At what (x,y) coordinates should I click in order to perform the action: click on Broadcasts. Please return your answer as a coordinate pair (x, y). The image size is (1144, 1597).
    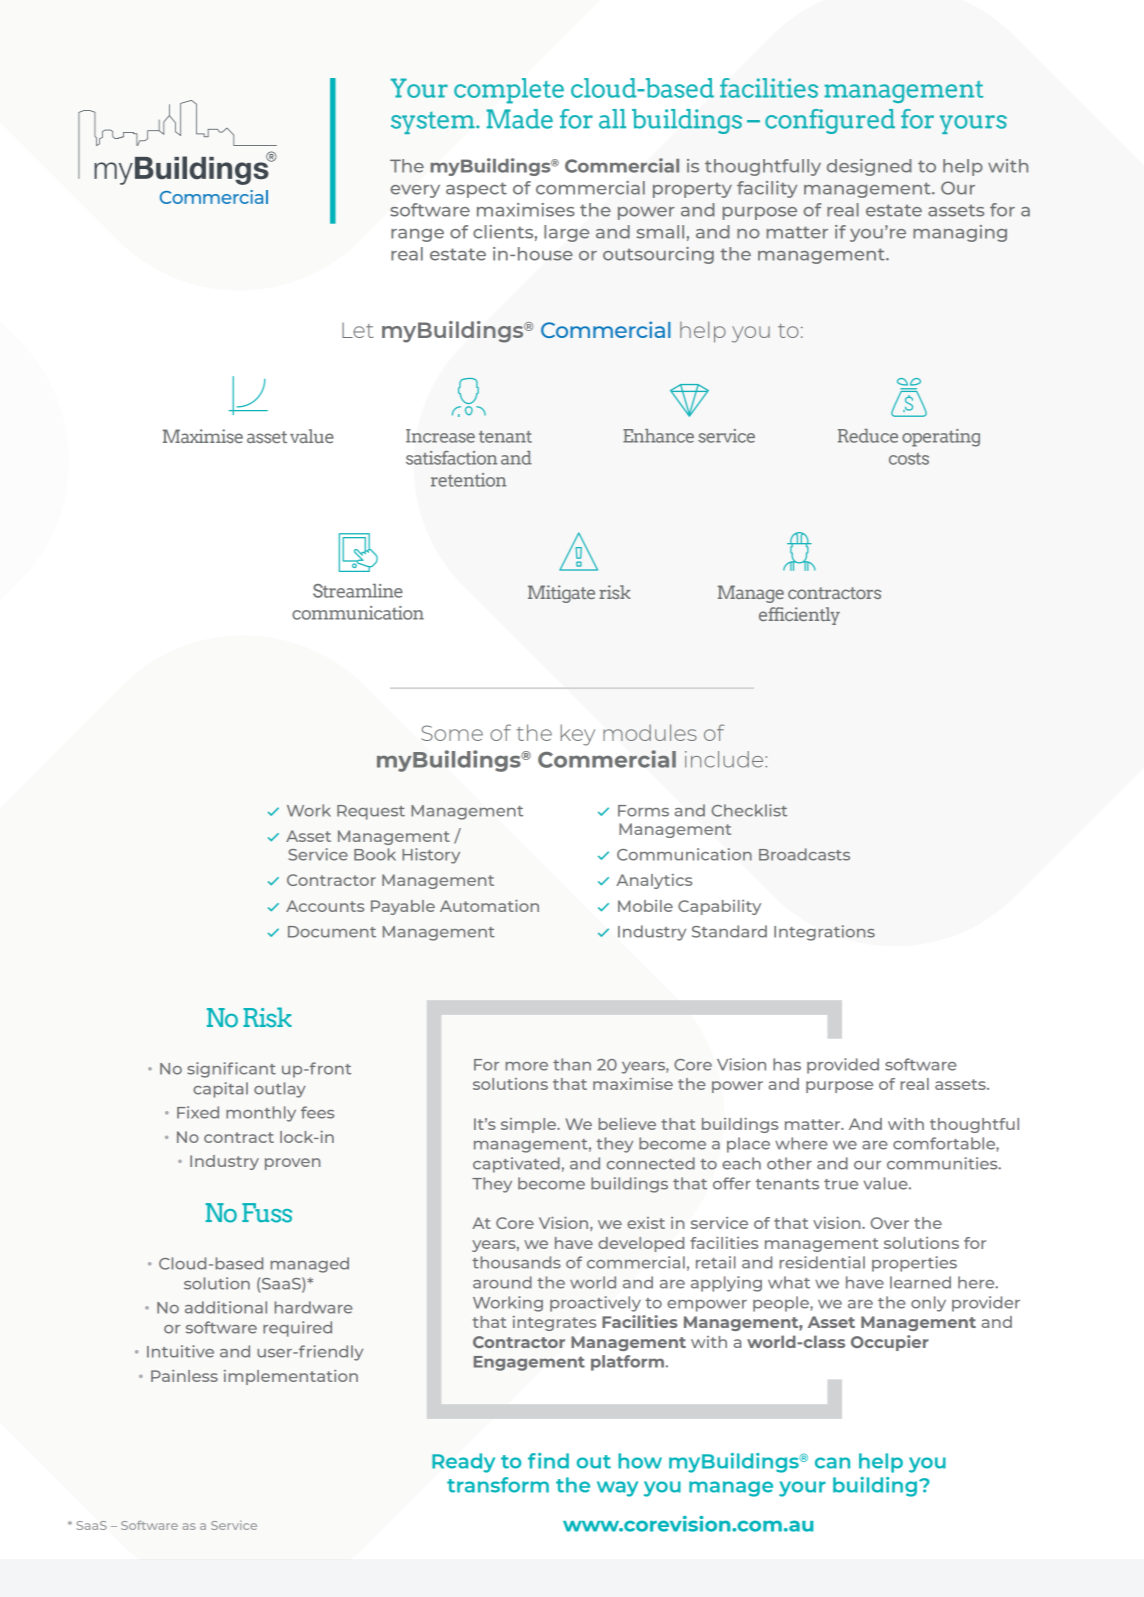
    Looking at the image, I should click on (804, 854).
